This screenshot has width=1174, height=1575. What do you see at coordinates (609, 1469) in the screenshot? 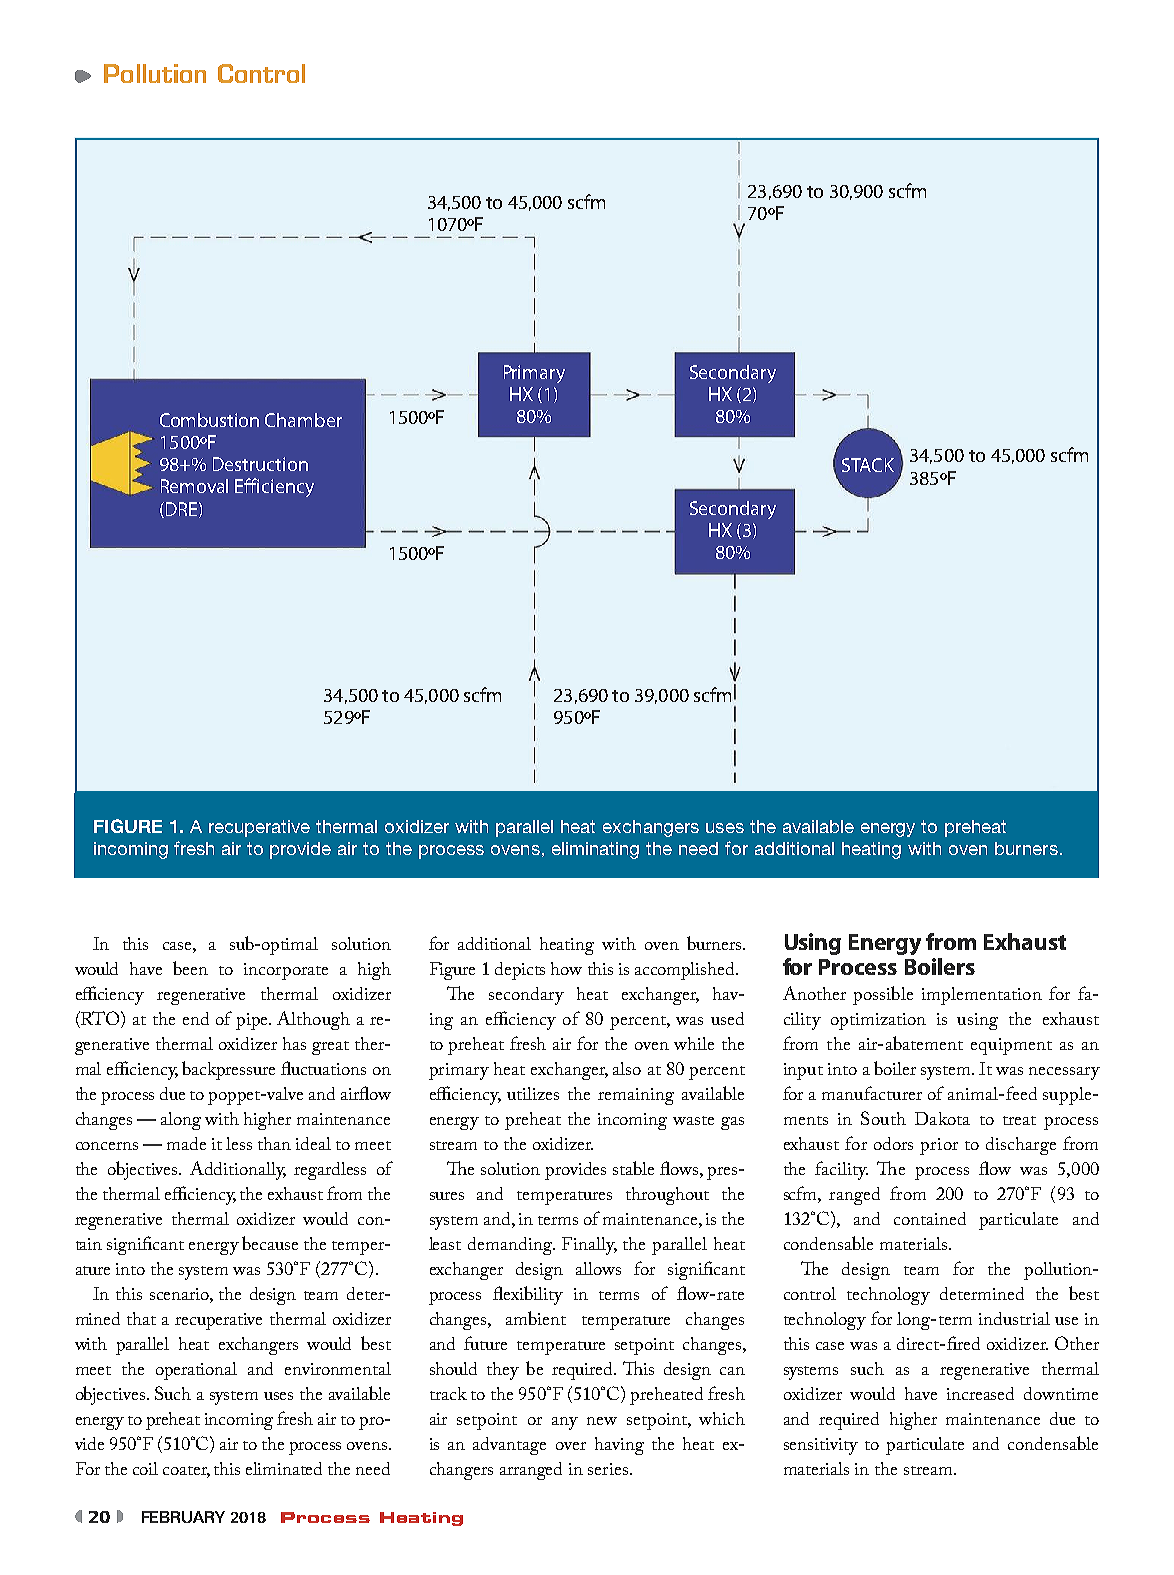
I see `series` at bounding box center [609, 1469].
